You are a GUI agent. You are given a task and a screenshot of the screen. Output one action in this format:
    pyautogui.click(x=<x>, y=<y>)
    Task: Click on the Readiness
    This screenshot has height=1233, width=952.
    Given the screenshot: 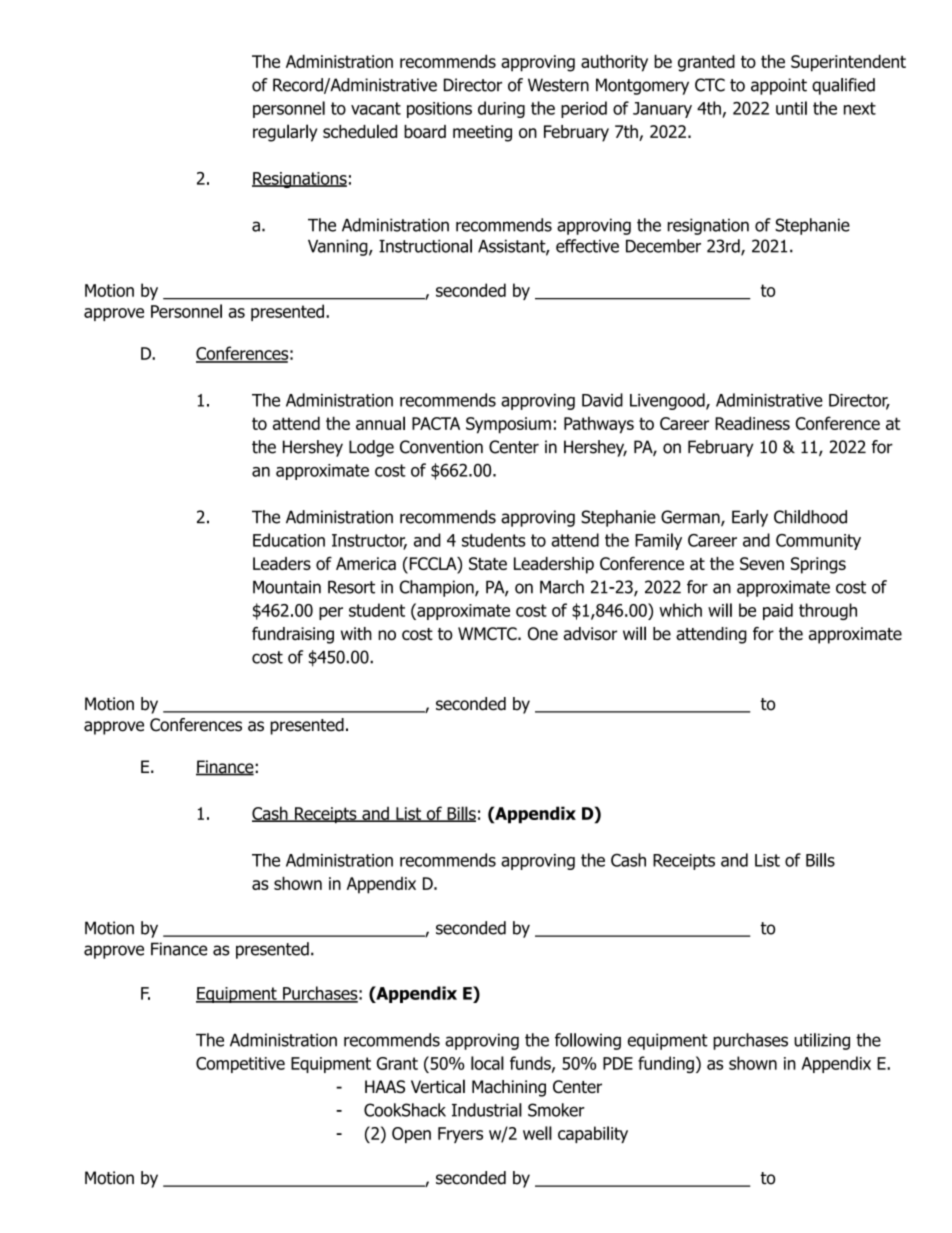 What is the action you would take?
    pyautogui.click(x=752, y=423)
